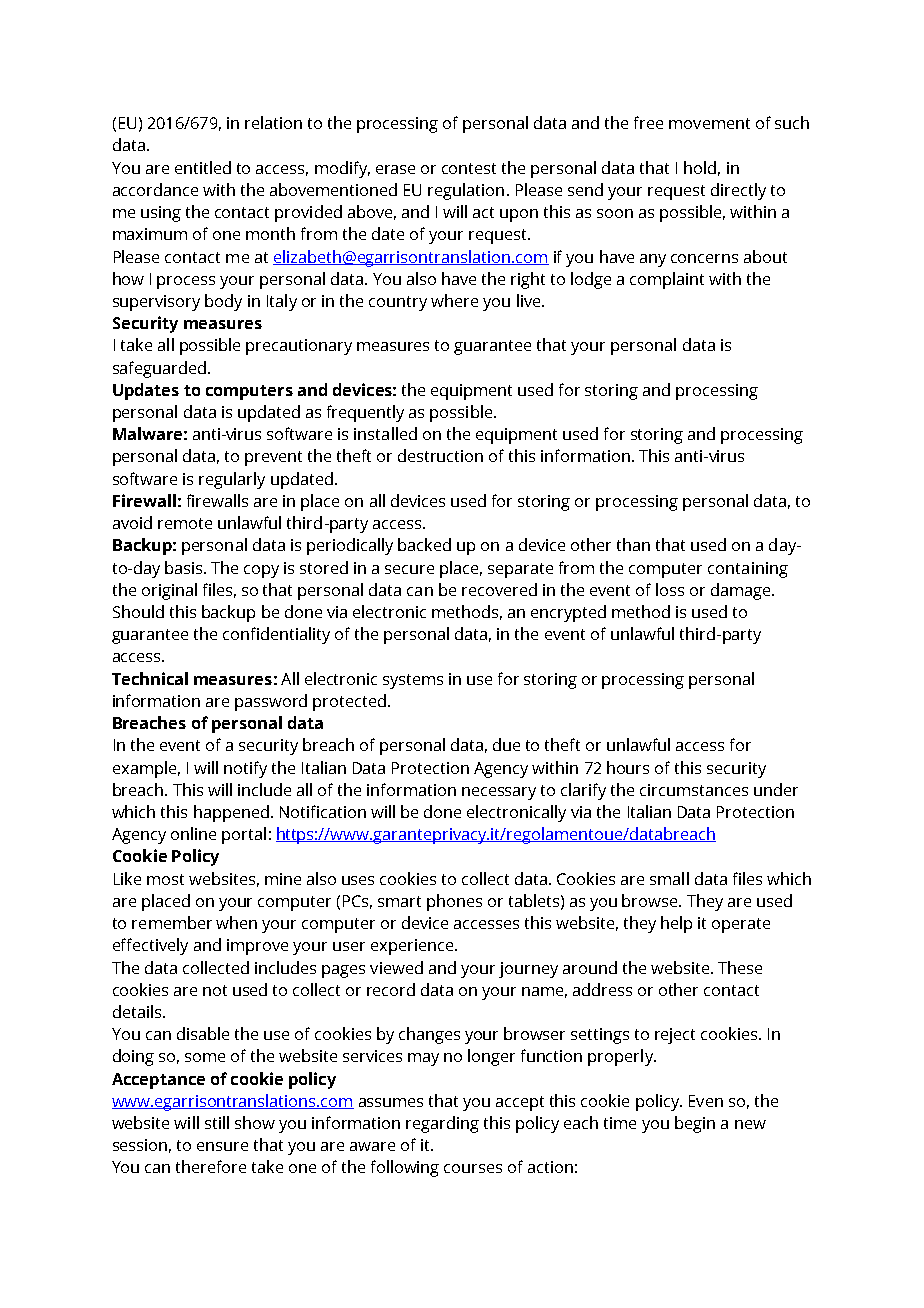  I want to click on contest, so click(469, 168).
